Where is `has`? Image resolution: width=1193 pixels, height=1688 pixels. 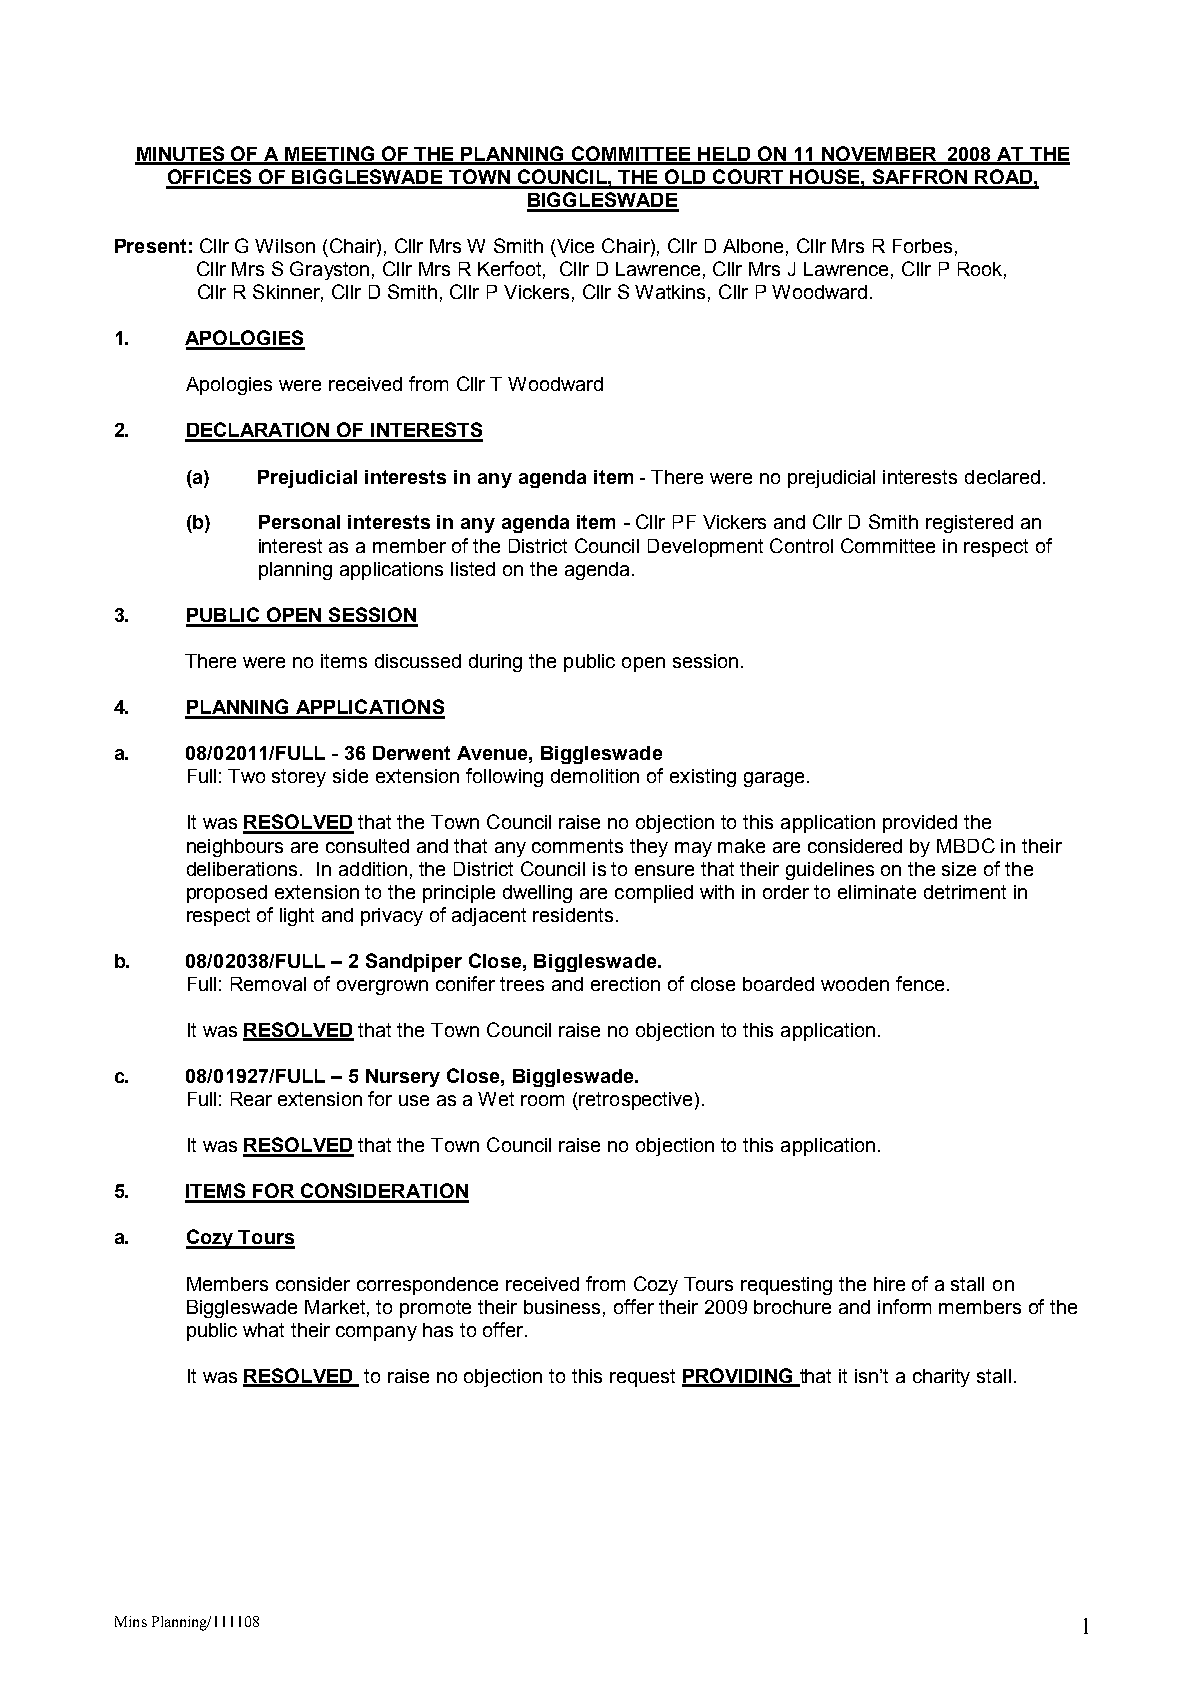 has is located at coordinates (438, 1330).
